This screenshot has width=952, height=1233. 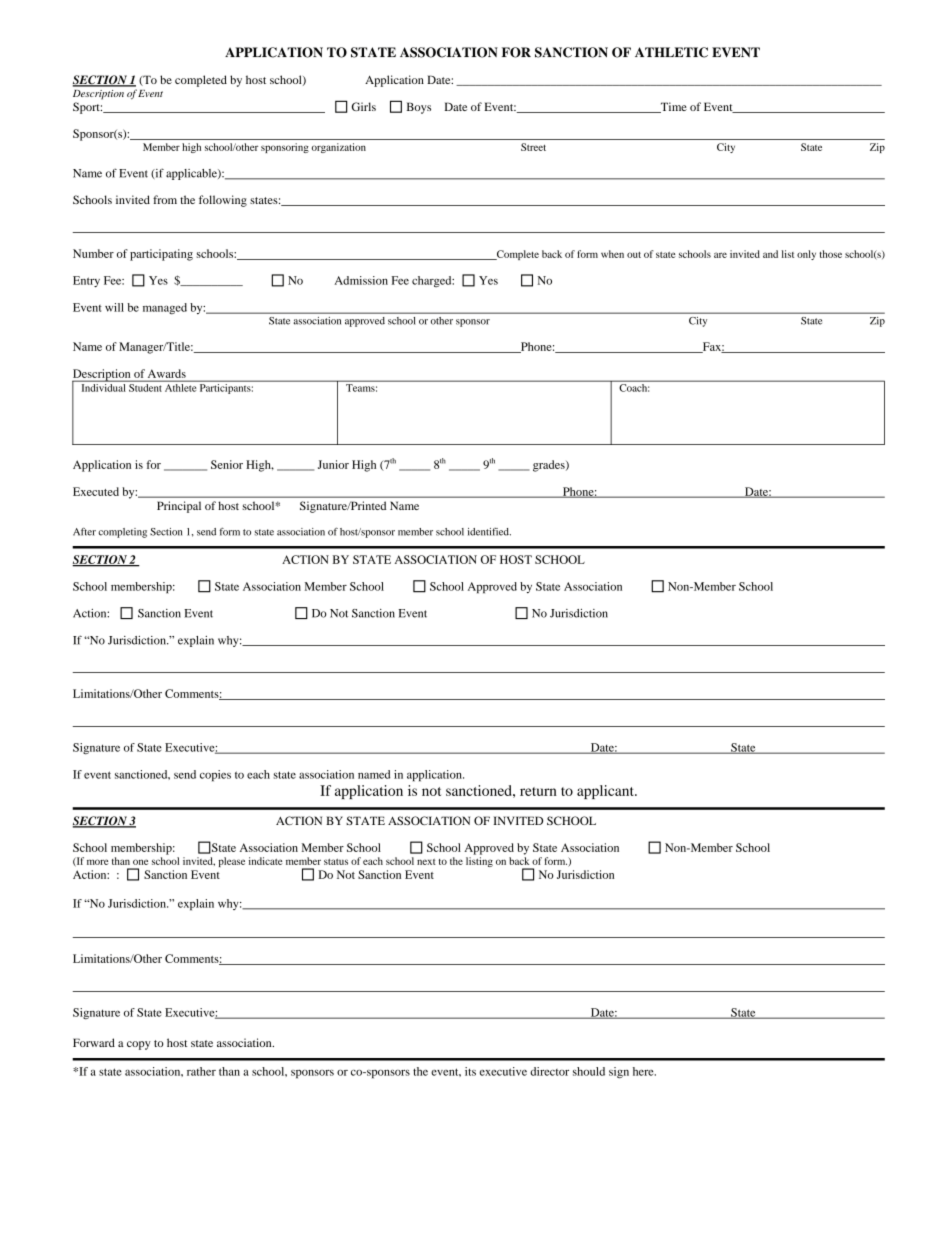 I want to click on Time, so click(x=672, y=107).
